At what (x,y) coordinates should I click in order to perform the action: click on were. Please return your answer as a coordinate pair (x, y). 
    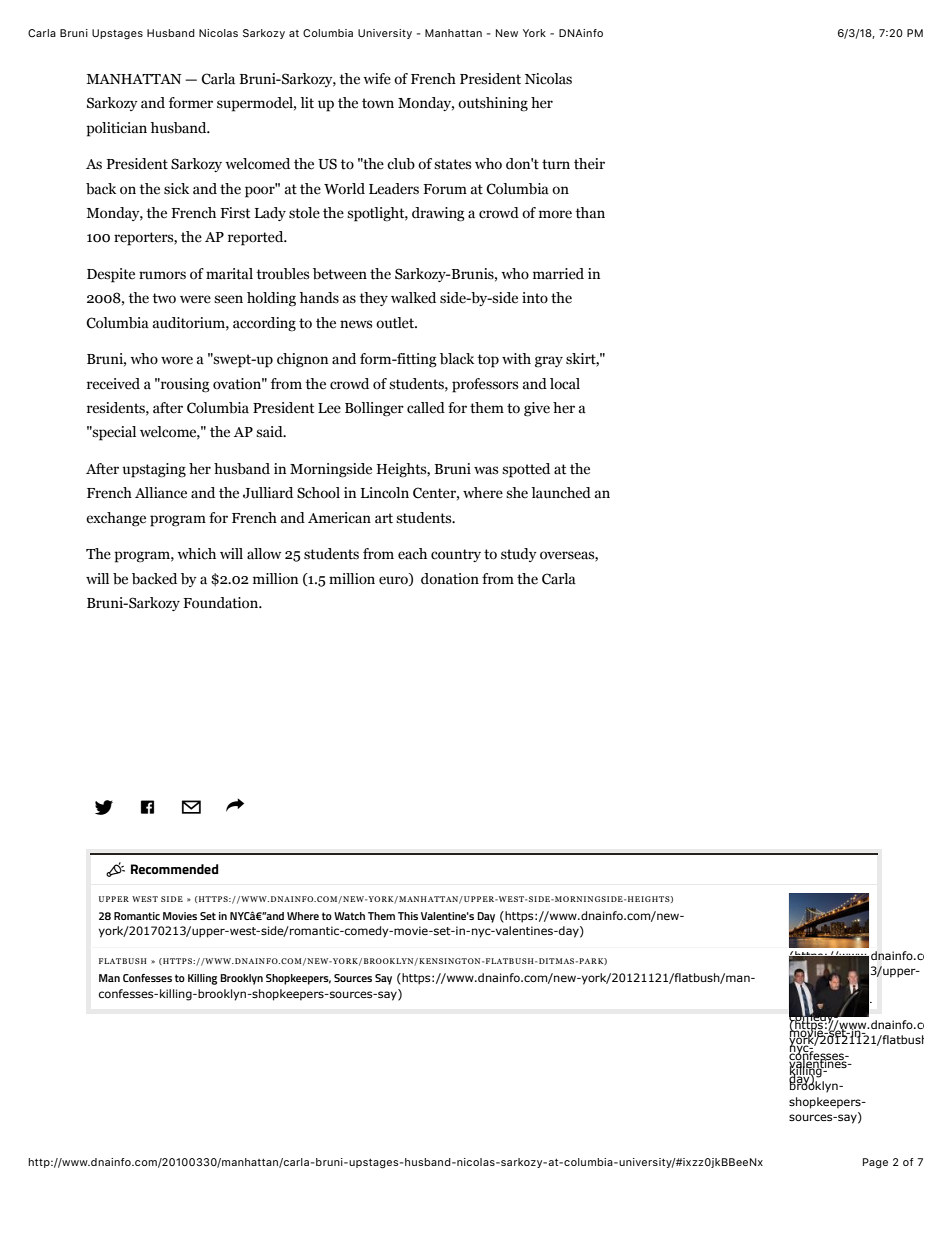
    Looking at the image, I should click on (195, 299).
